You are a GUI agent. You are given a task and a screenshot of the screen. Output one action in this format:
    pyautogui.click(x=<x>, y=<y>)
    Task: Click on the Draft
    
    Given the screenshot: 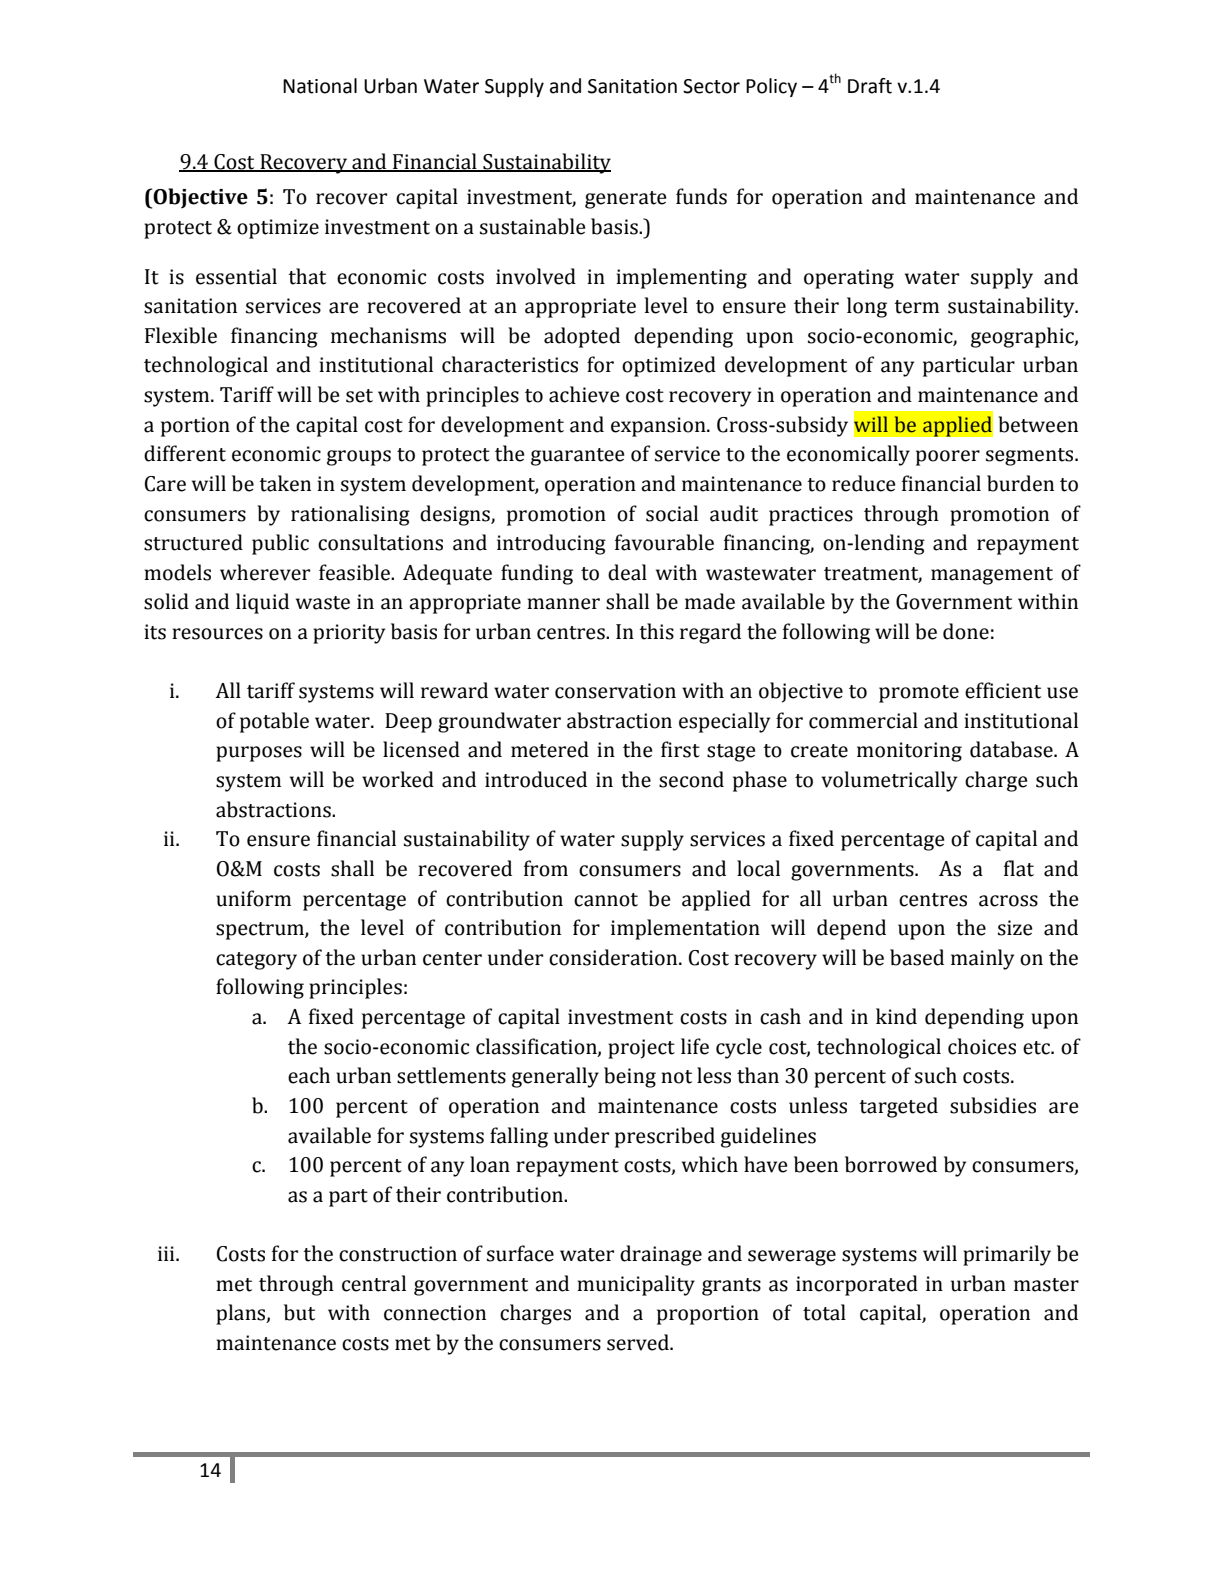 What is the action you would take?
    pyautogui.click(x=870, y=86)
